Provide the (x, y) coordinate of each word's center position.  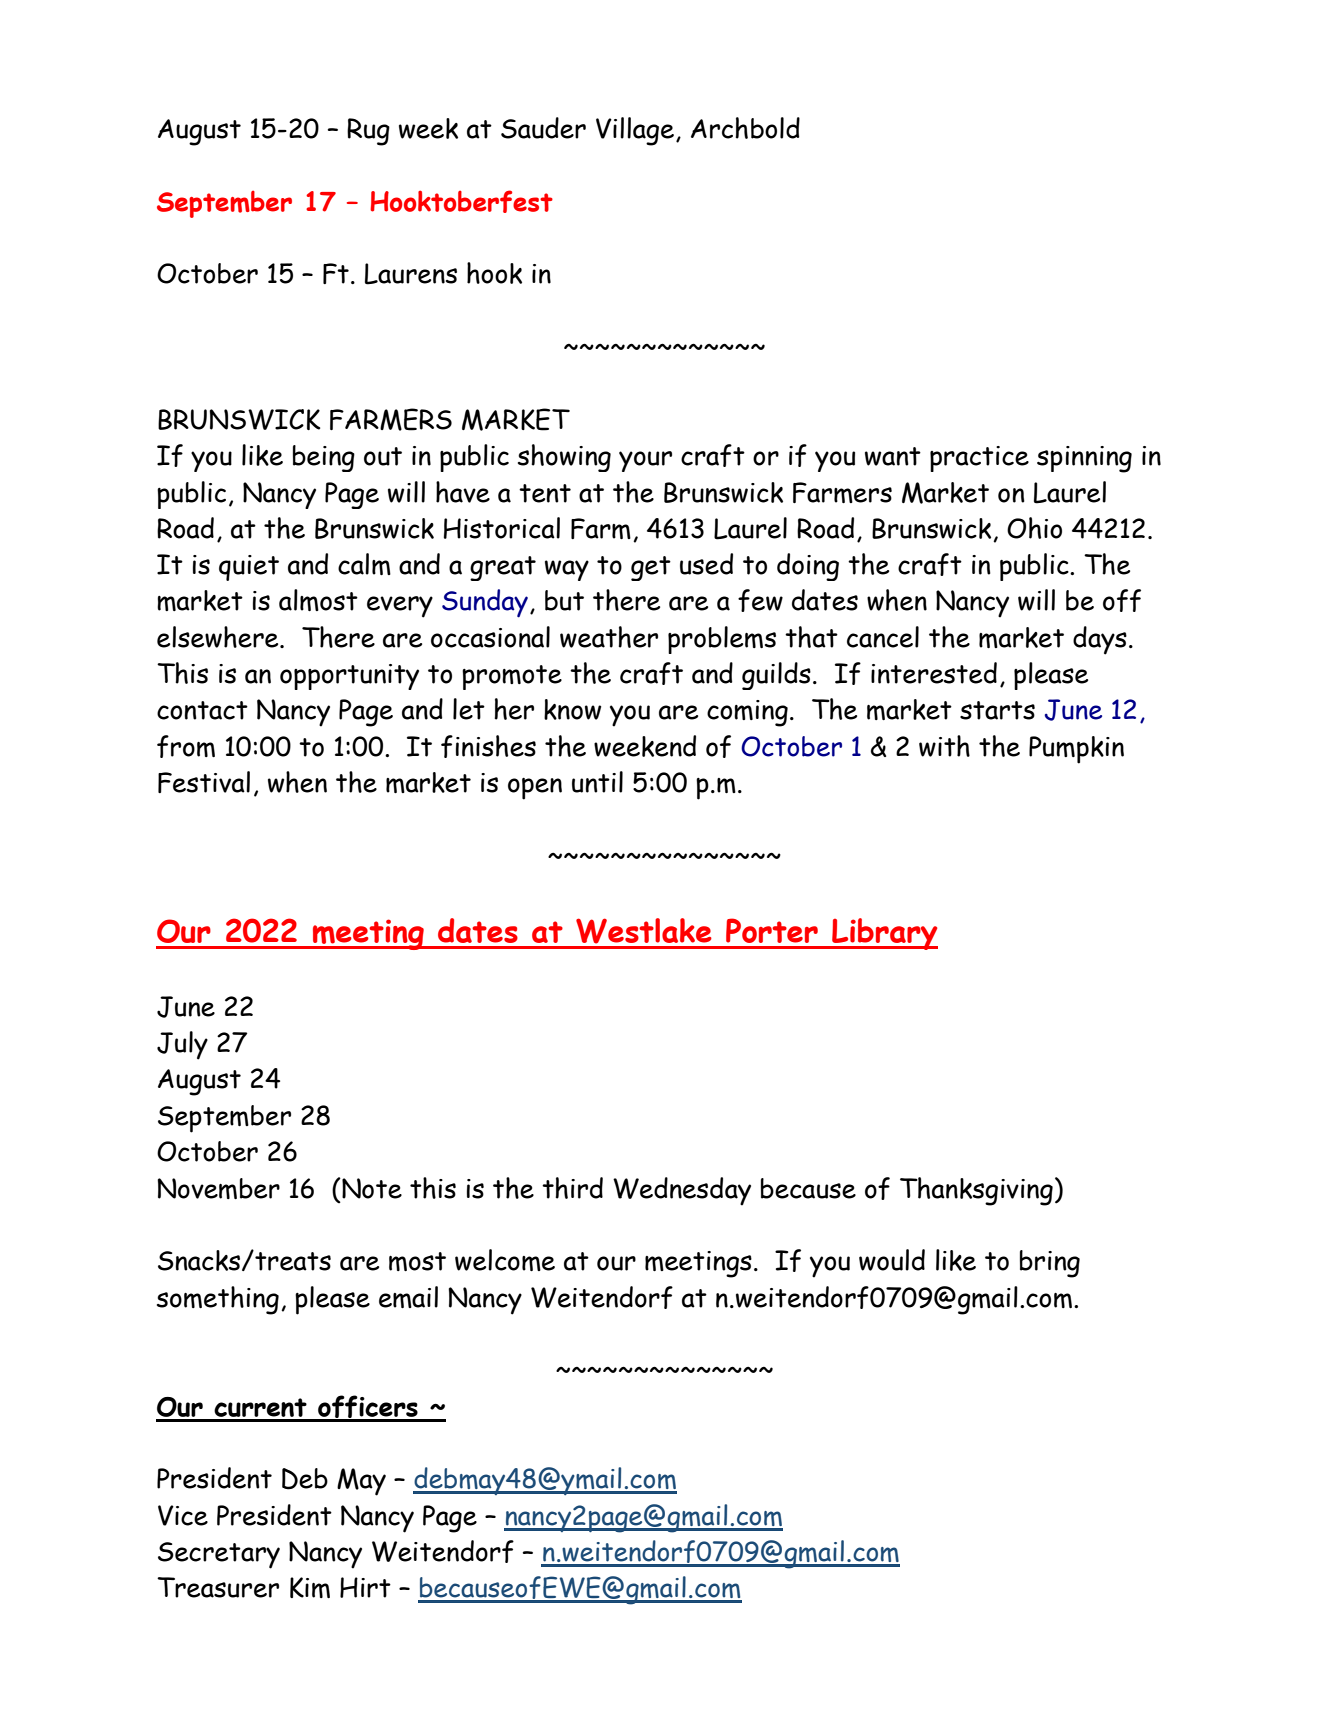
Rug (368, 132)
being (324, 458)
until (597, 782)
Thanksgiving (976, 1191)
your (645, 461)
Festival (204, 782)
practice (979, 459)
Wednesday (682, 1191)
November (218, 1188)
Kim (310, 1587)
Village (635, 131)
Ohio (1034, 528)
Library (884, 934)
